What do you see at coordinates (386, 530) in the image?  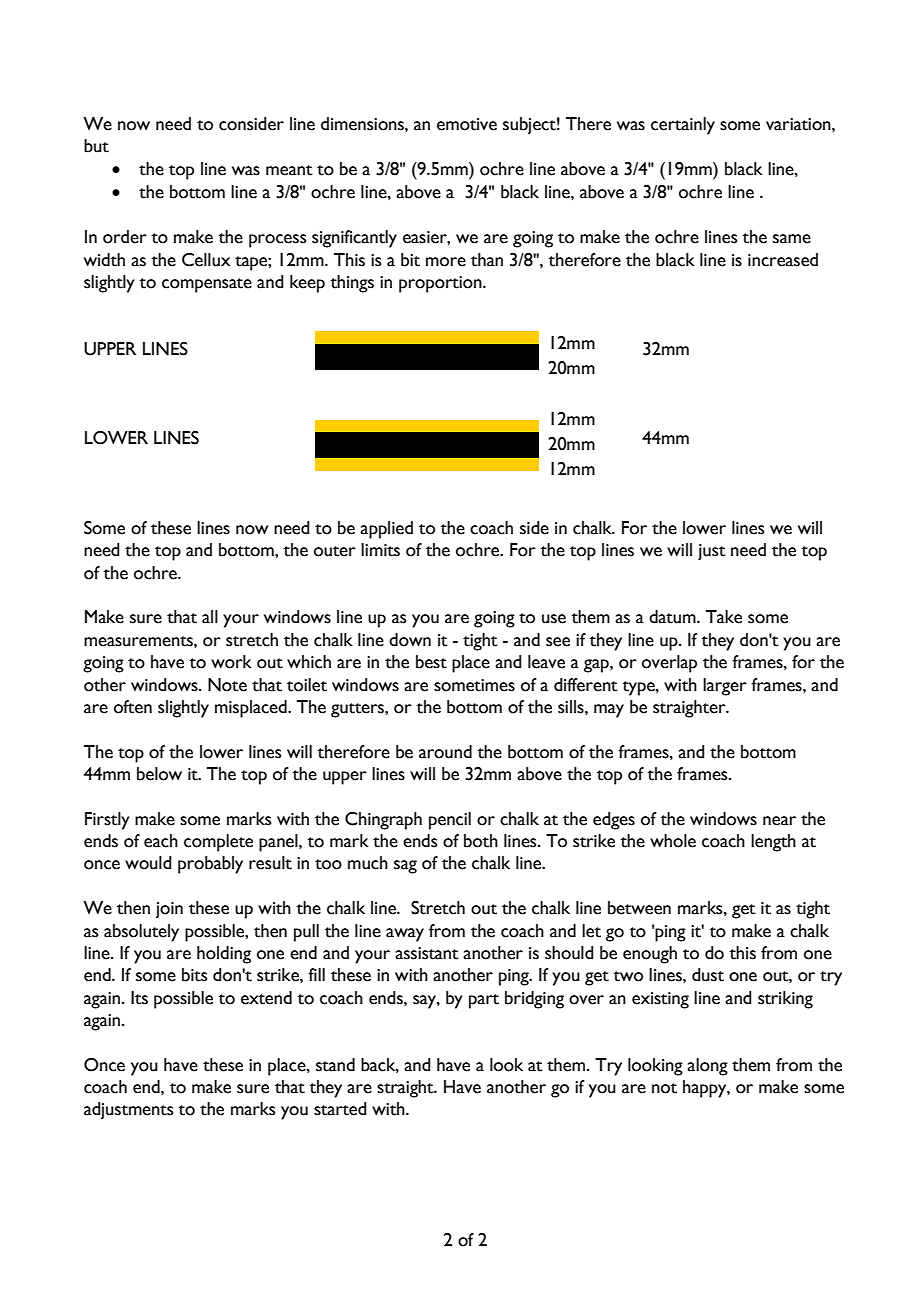 I see `applied` at bounding box center [386, 530].
